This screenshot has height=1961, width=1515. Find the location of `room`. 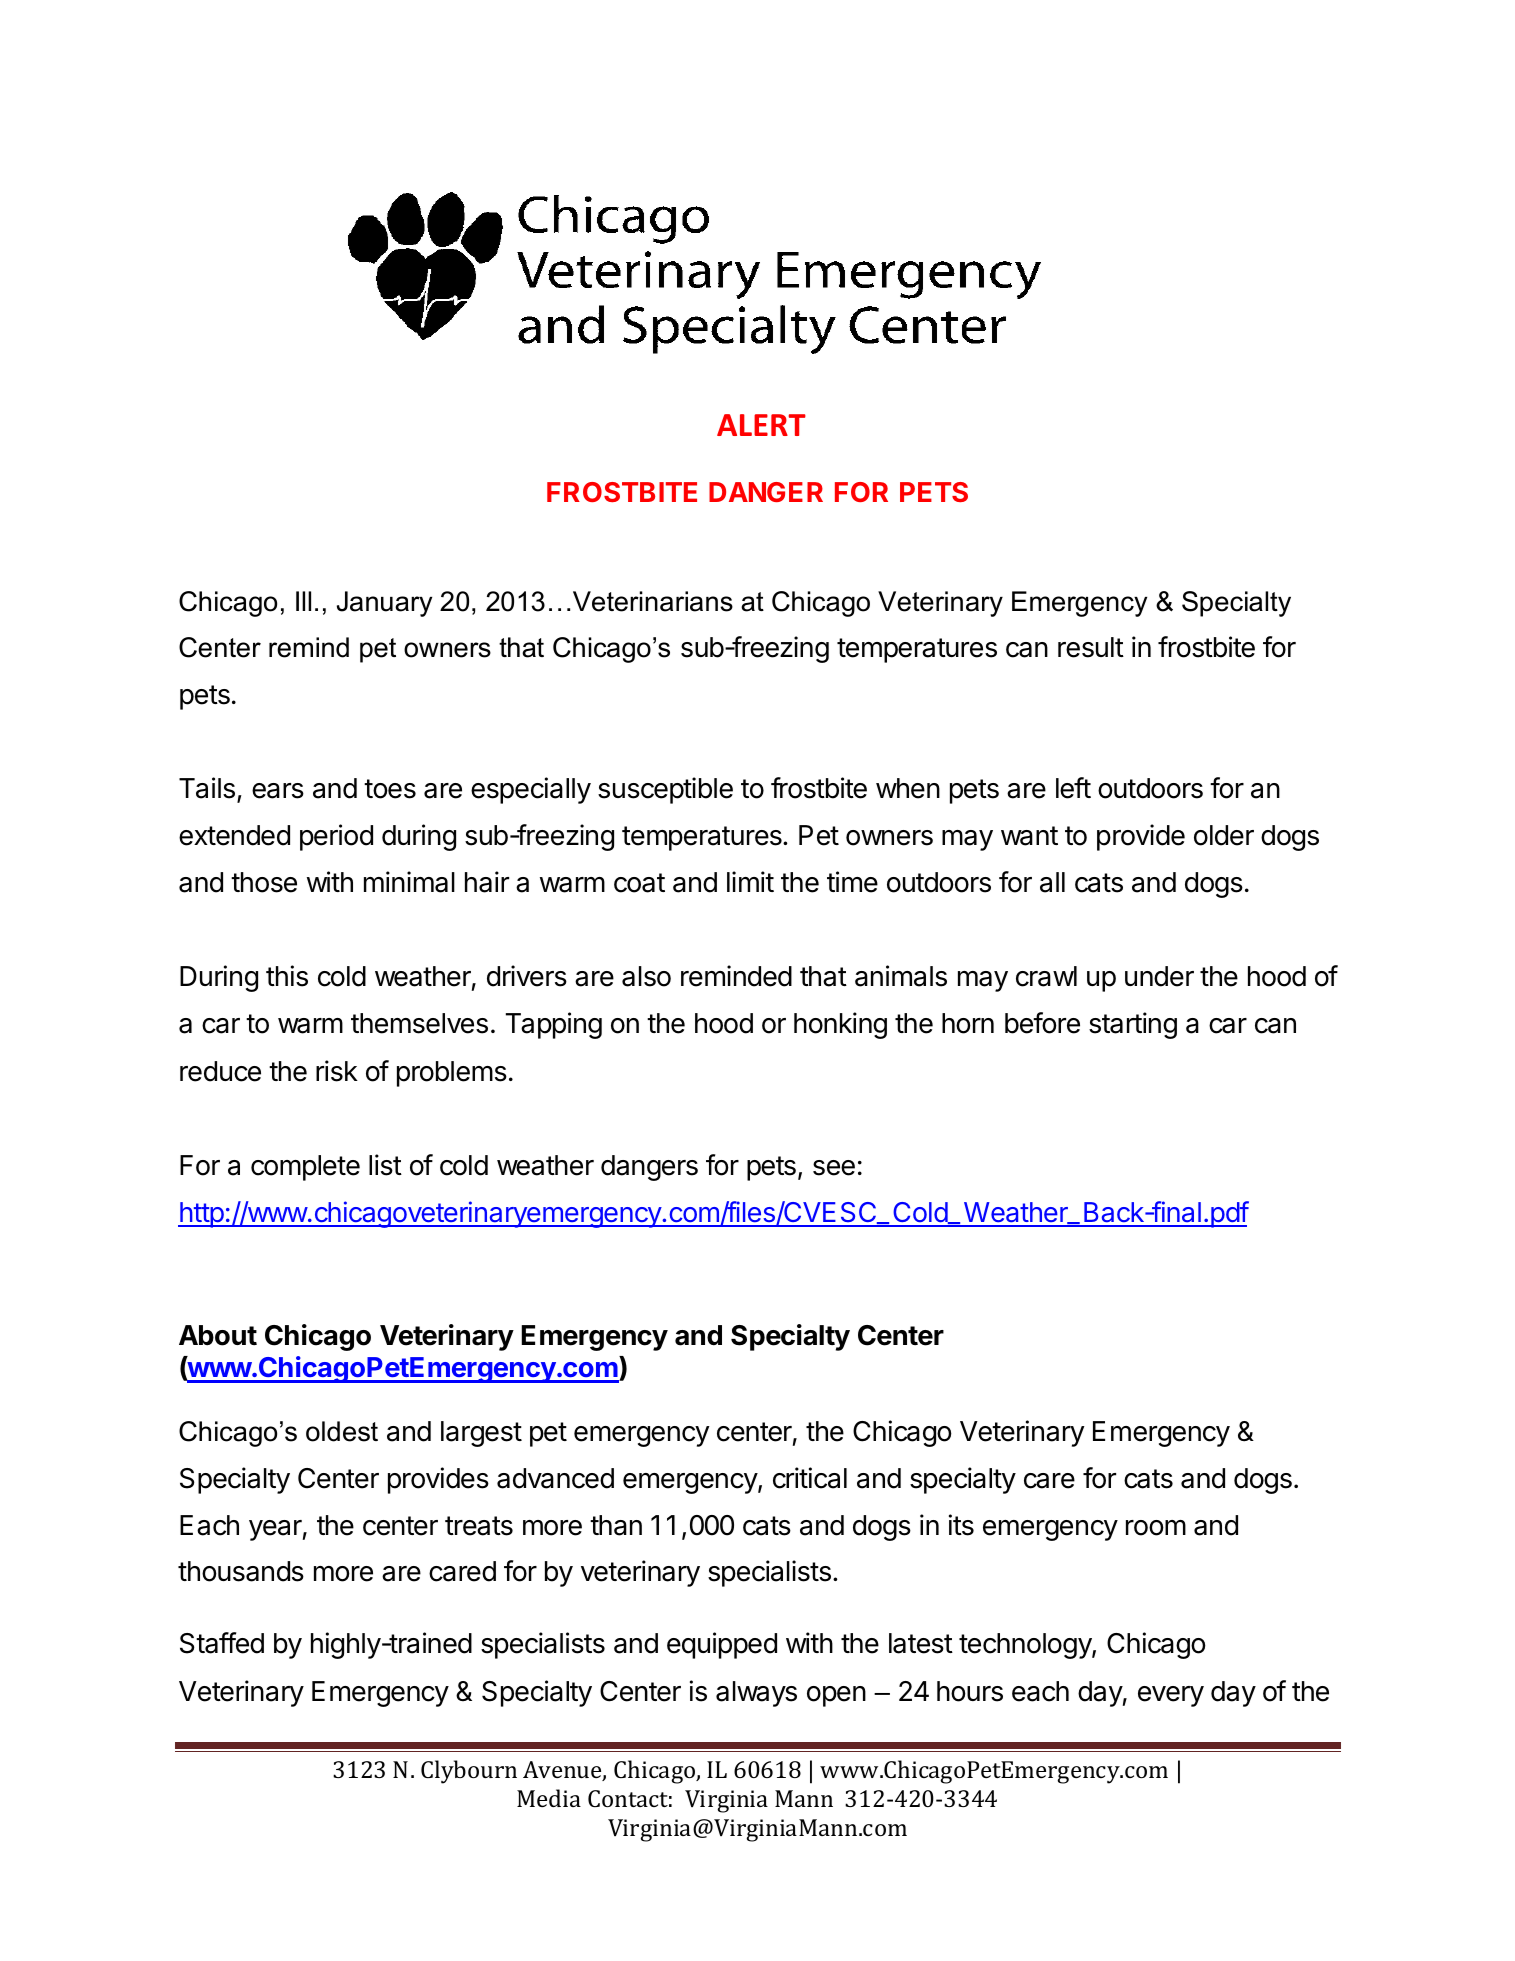

room is located at coordinates (1156, 1528).
